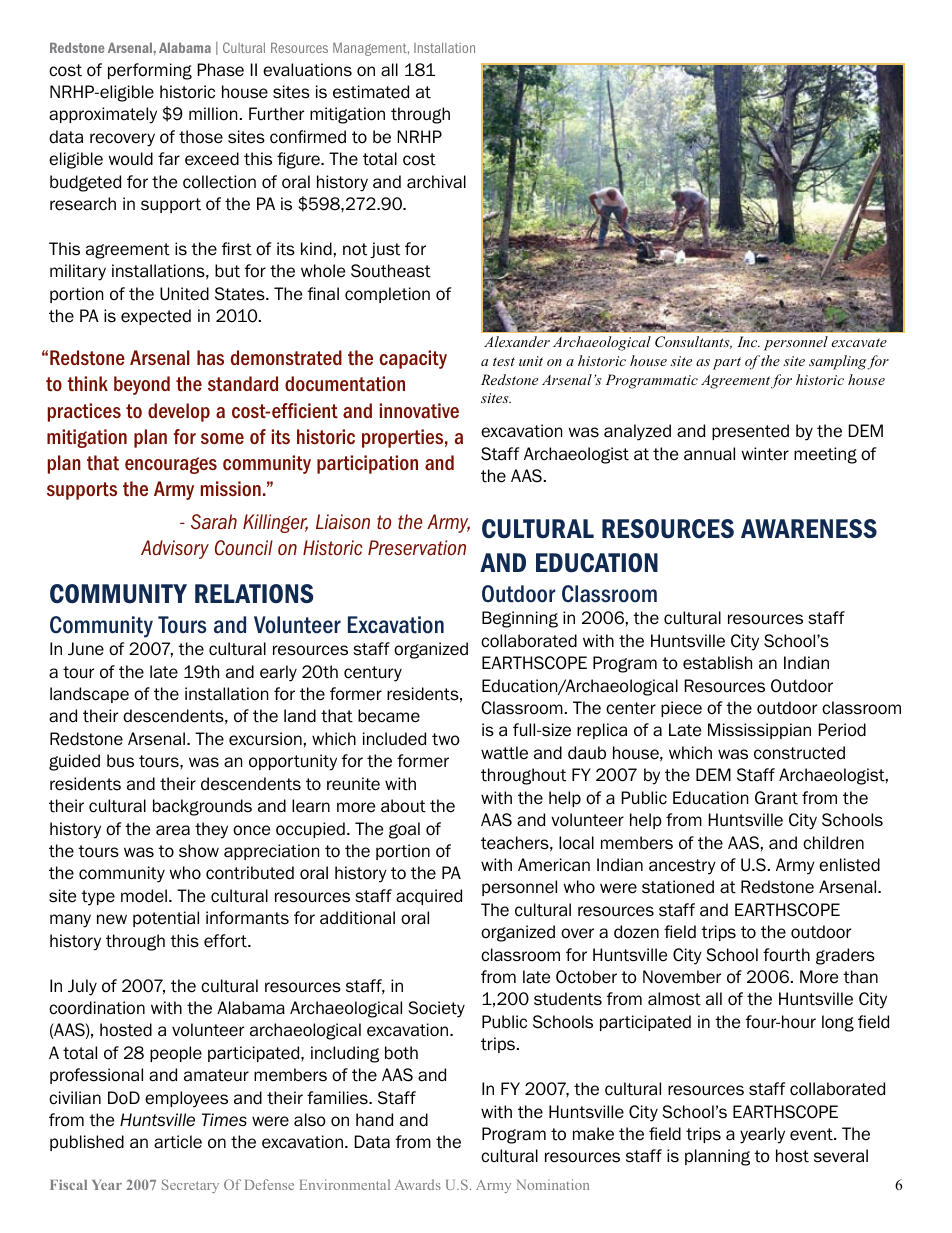 The image size is (952, 1233). I want to click on innovative, so click(419, 411).
